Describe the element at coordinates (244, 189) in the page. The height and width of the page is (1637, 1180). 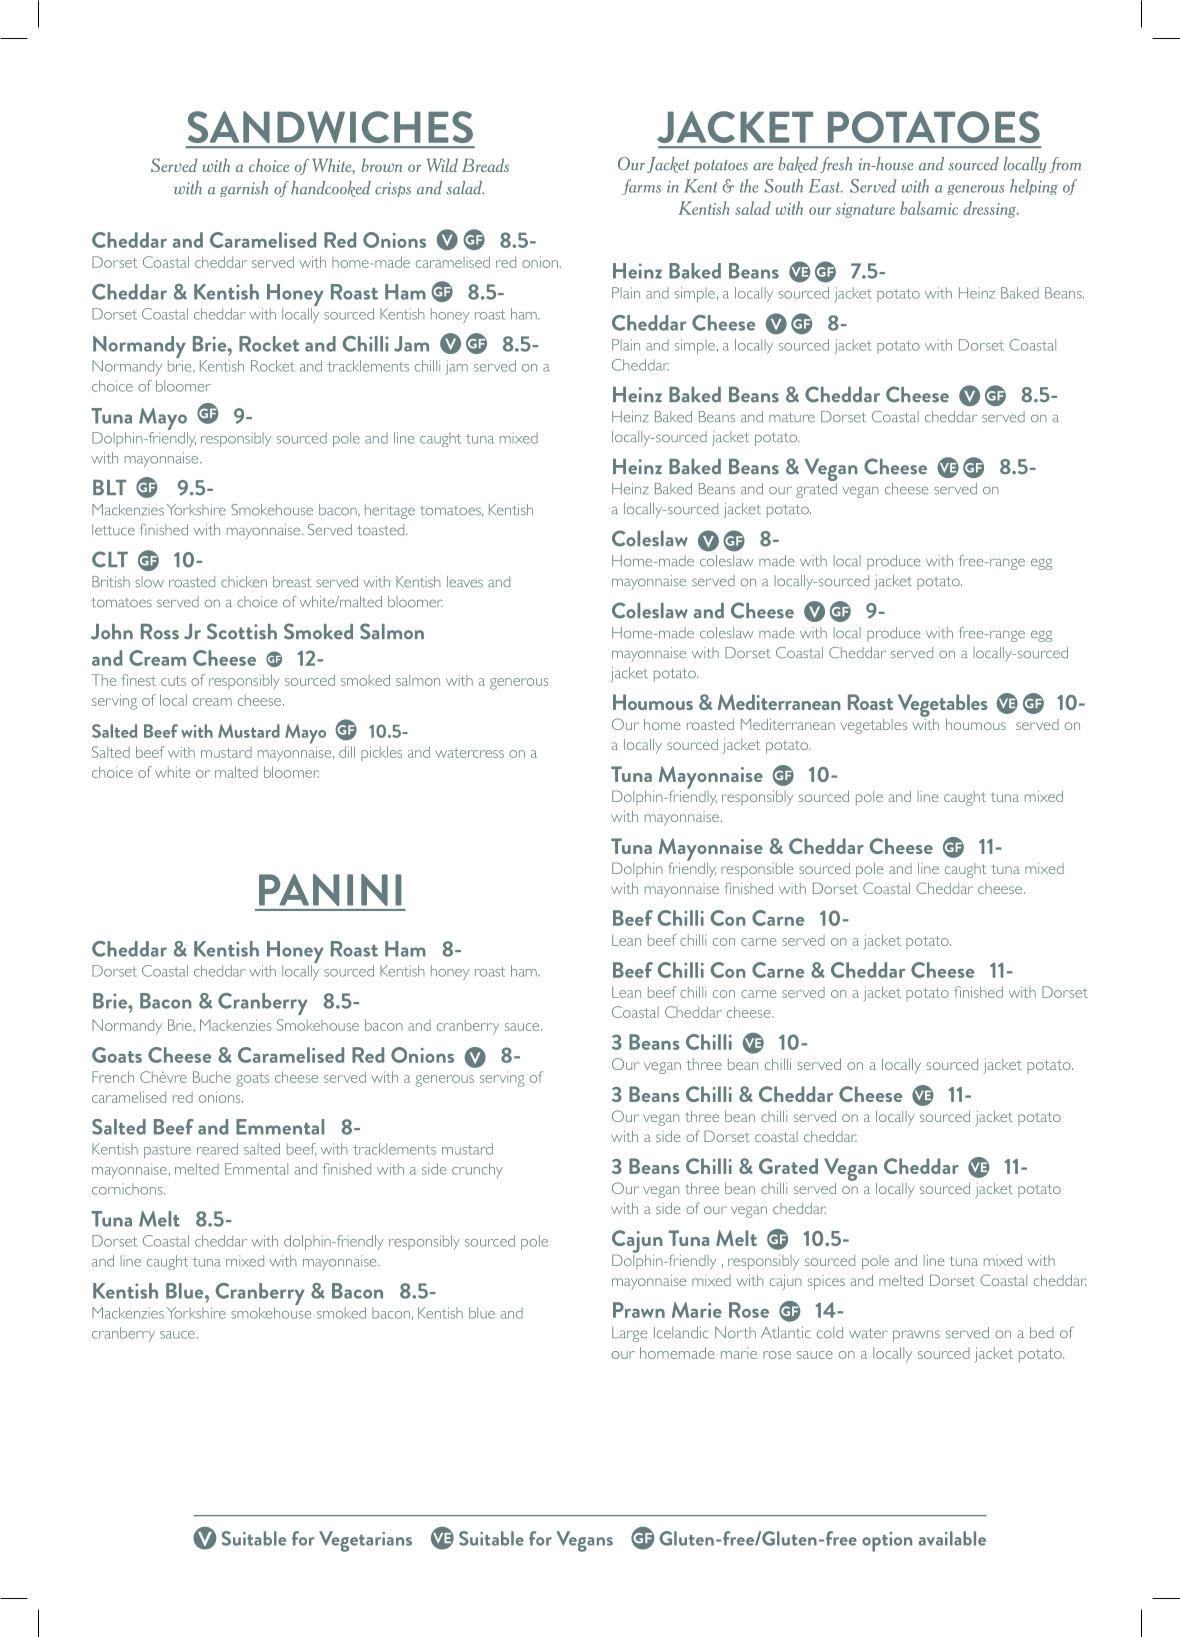
I see `garnish` at that location.
